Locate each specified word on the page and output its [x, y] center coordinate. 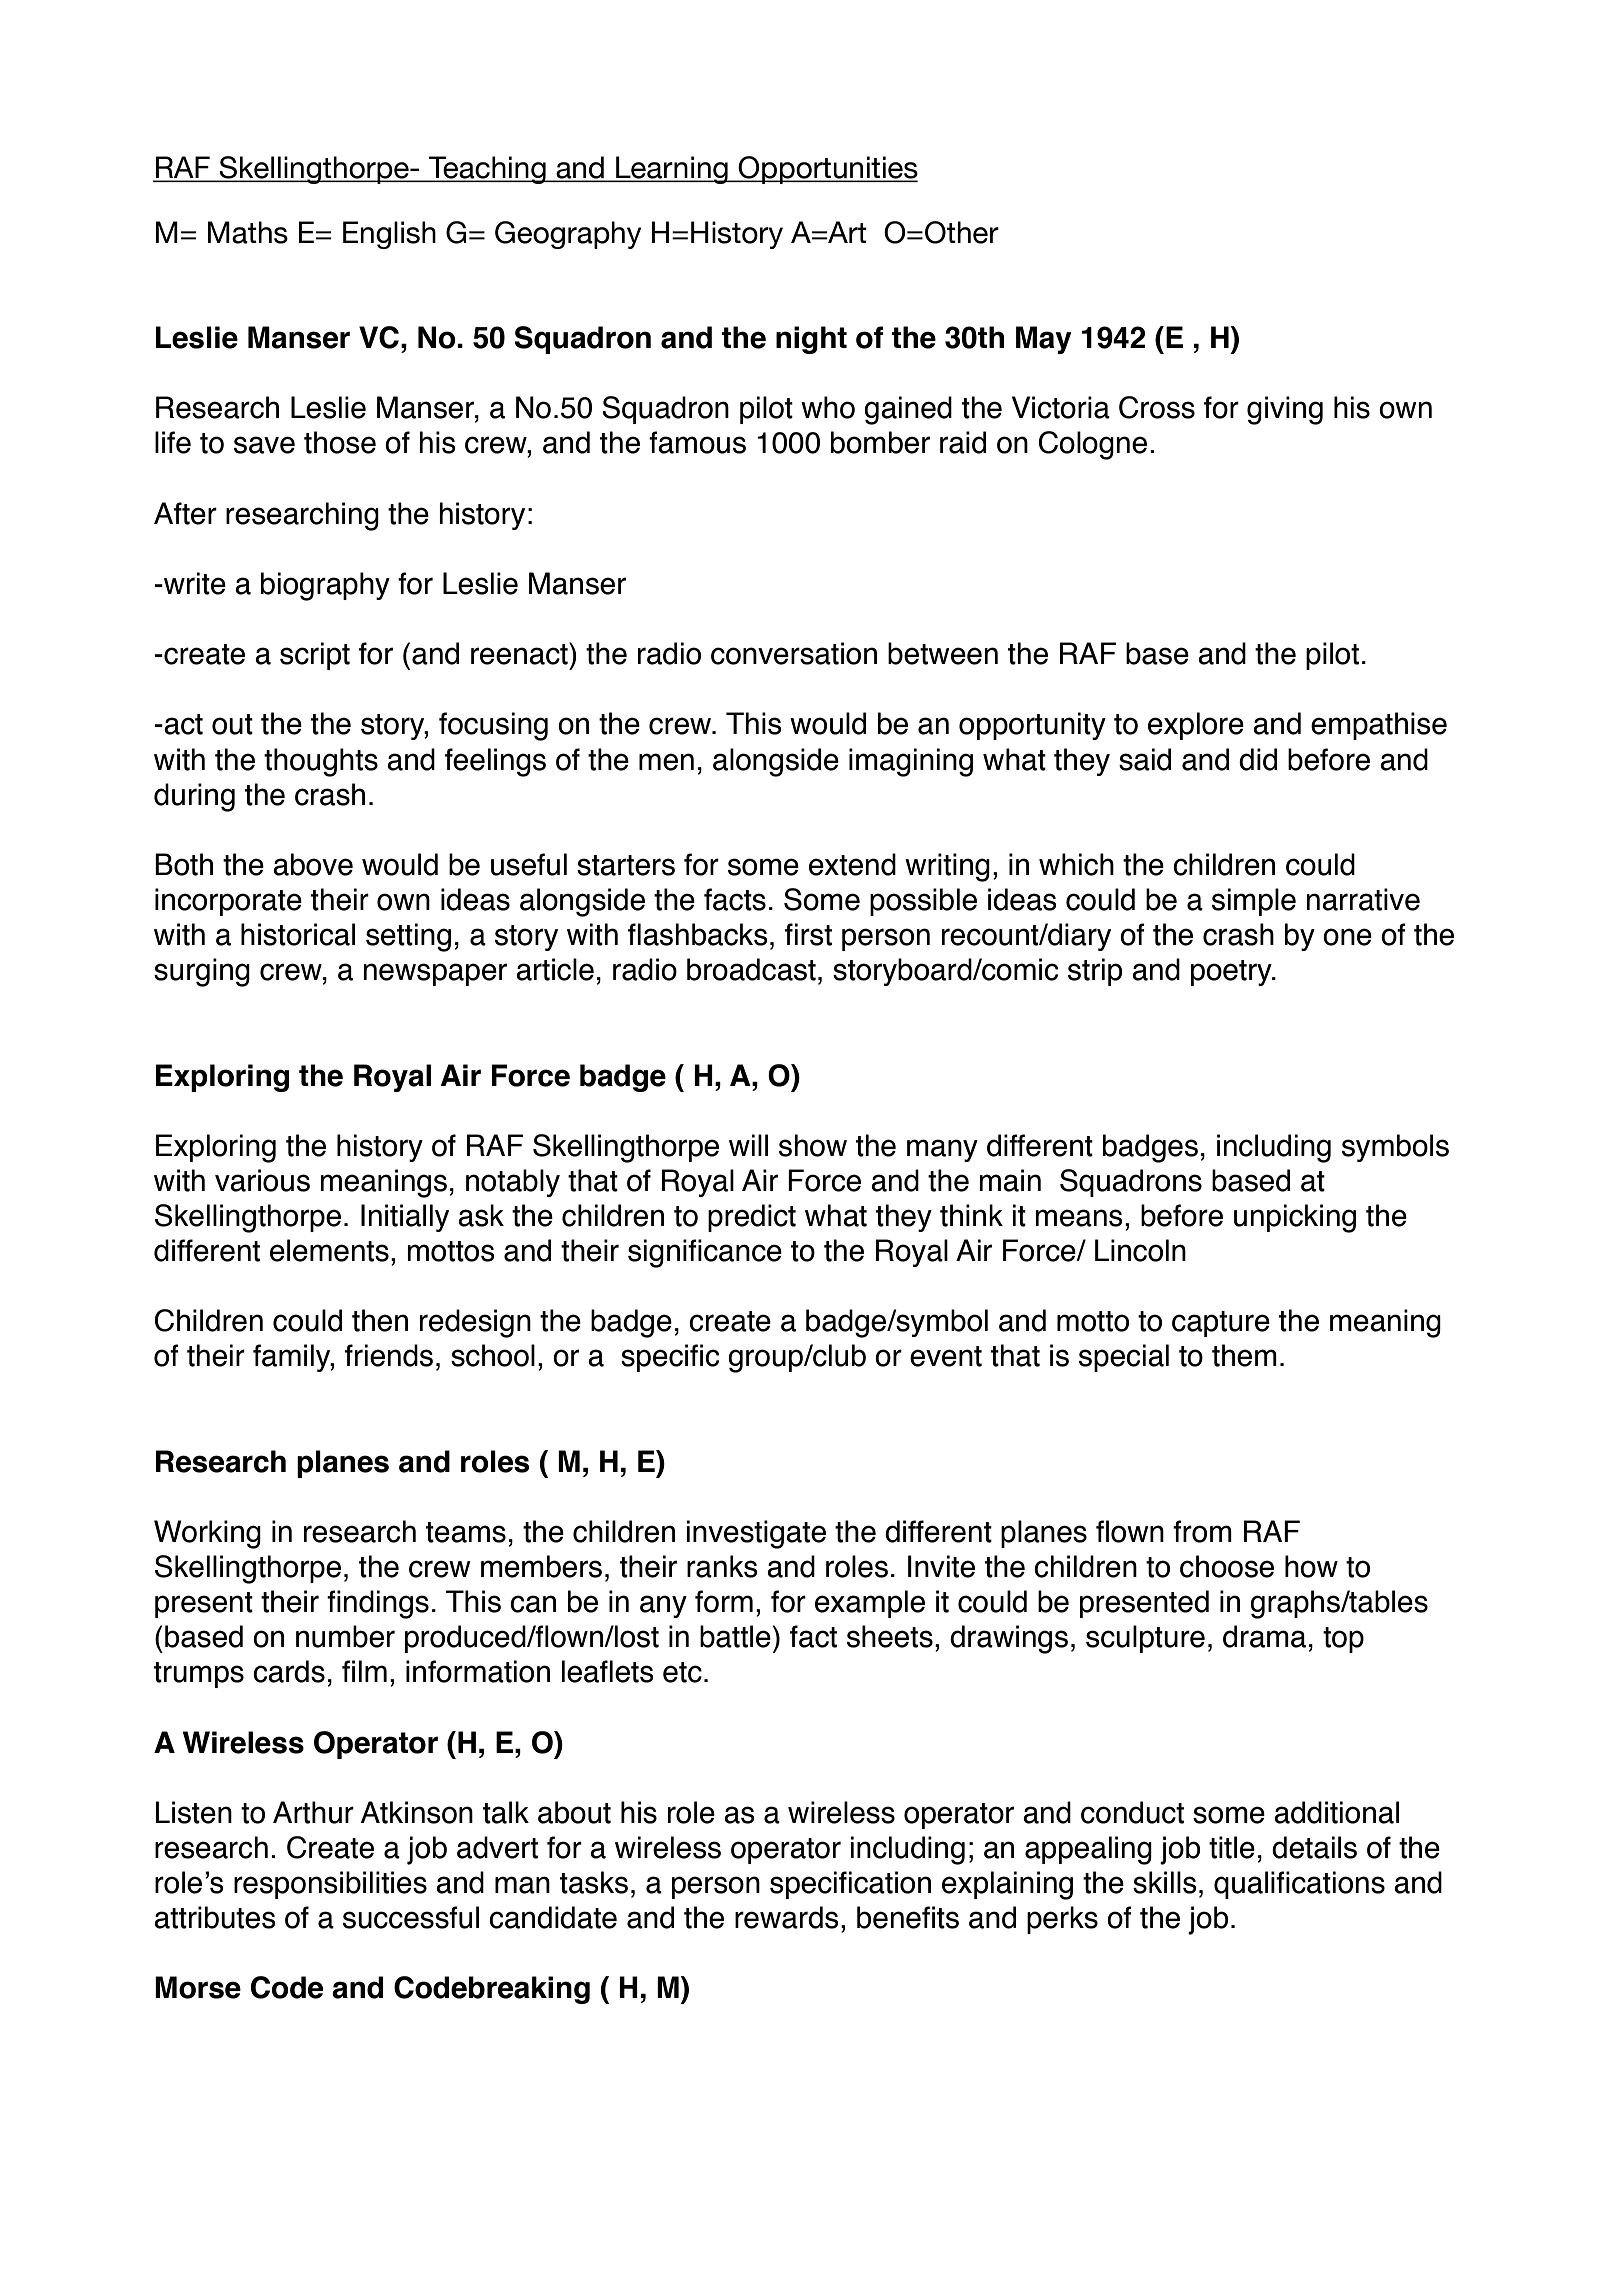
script [315, 656]
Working [207, 1534]
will [748, 1145]
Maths [248, 232]
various [262, 1180]
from [1202, 1531]
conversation [794, 653]
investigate [756, 1534]
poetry [1232, 973]
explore [1196, 726]
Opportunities [827, 170]
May [1044, 340]
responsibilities [330, 1885]
